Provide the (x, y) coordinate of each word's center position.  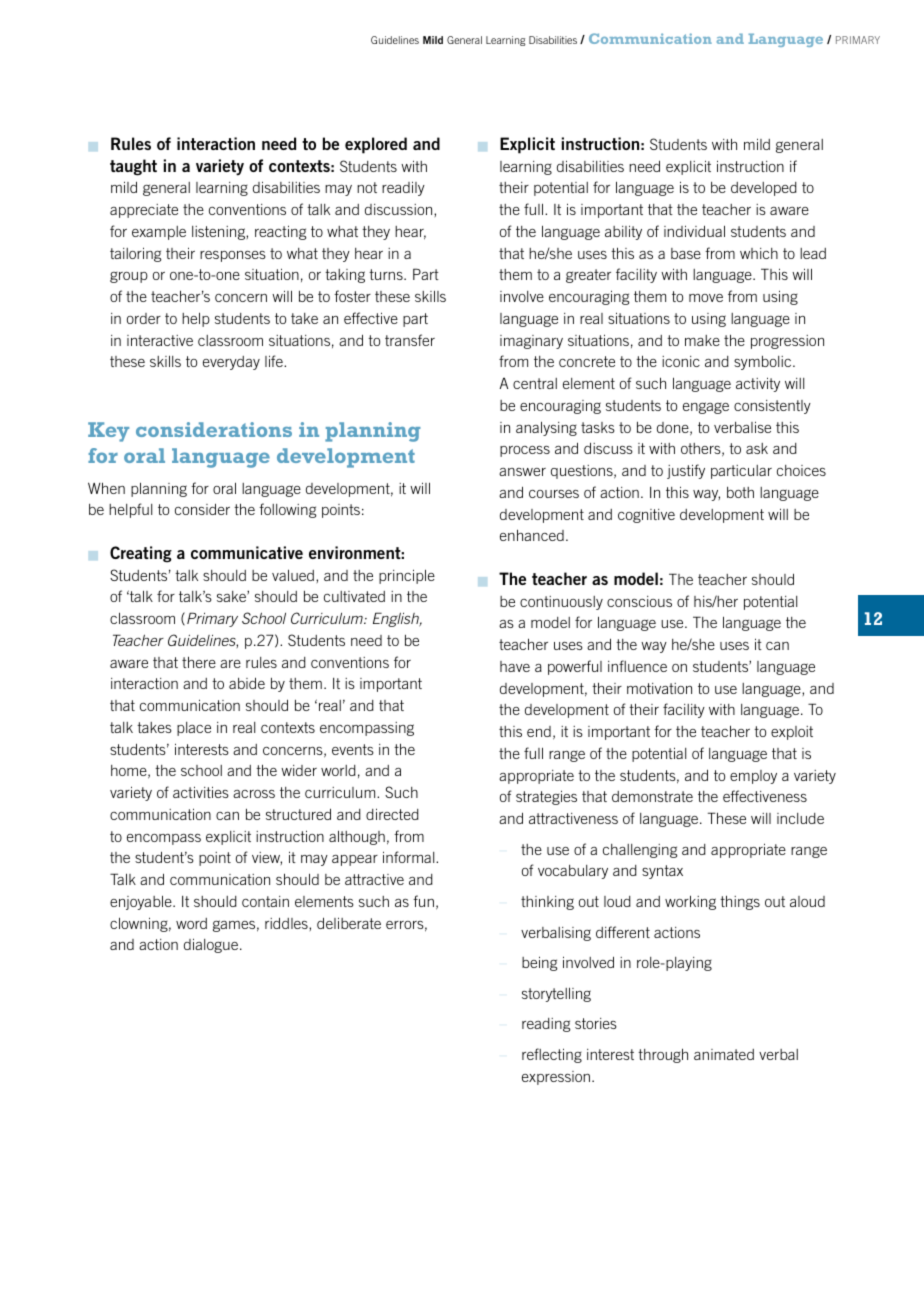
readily (403, 188)
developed (764, 189)
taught (133, 167)
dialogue (211, 945)
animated (724, 1054)
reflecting (552, 1055)
